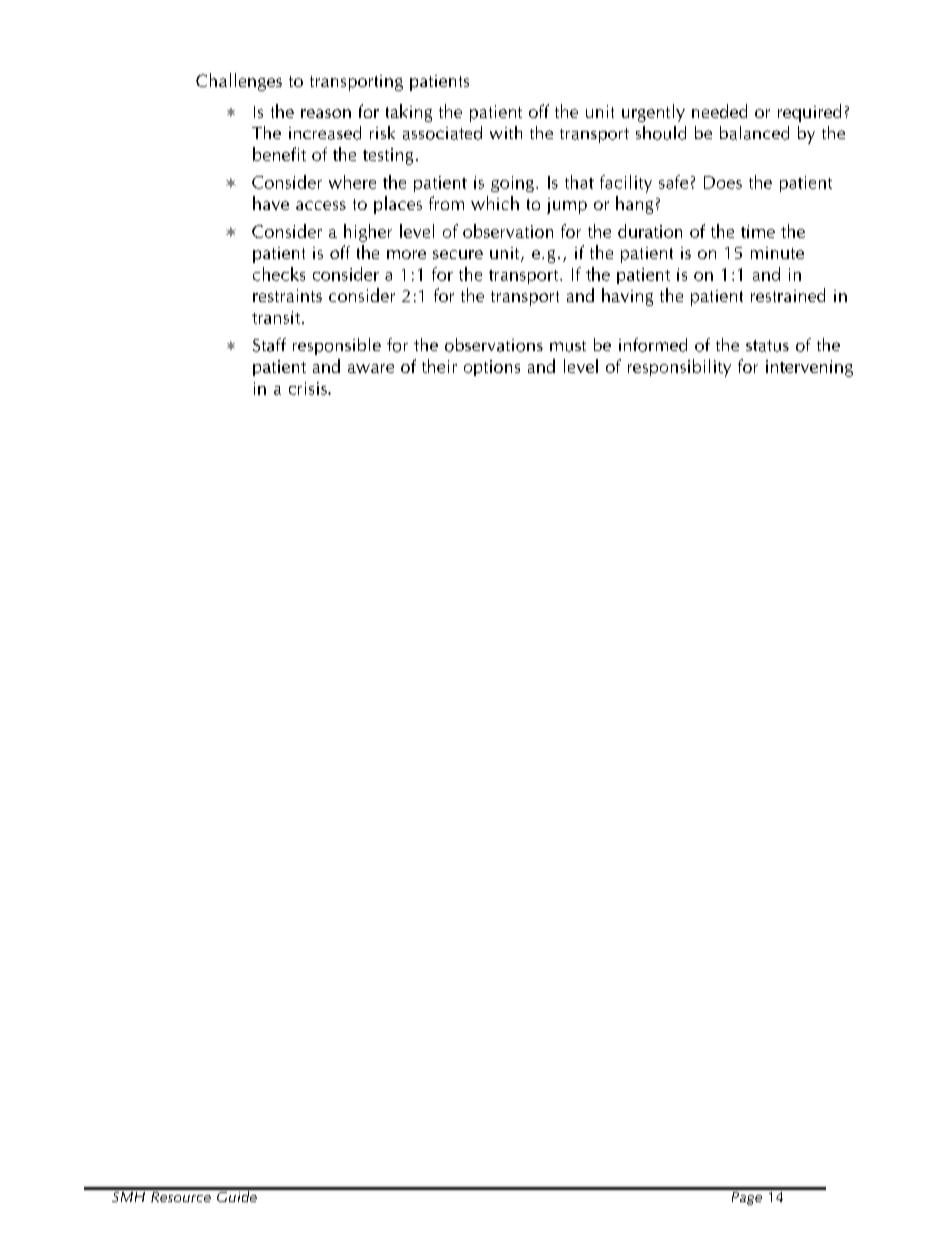 This screenshot has width=952, height=1233. Describe the element at coordinates (492, 368) in the screenshot. I see `options` at that location.
